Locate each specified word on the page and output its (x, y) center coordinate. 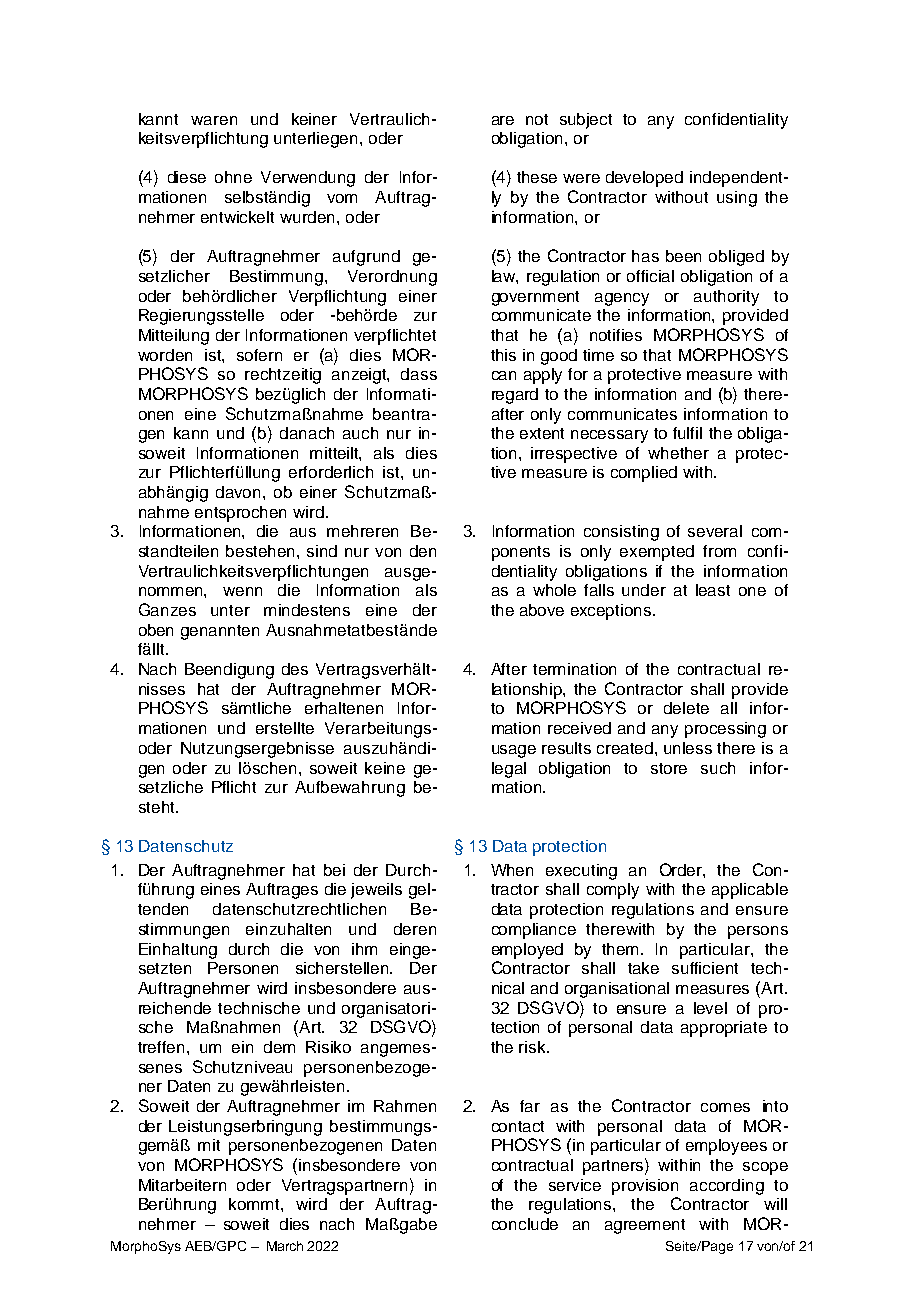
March (285, 1246)
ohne (233, 177)
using (737, 199)
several (715, 531)
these (537, 177)
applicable (750, 891)
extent (542, 433)
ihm (364, 949)
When (512, 870)
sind (322, 551)
